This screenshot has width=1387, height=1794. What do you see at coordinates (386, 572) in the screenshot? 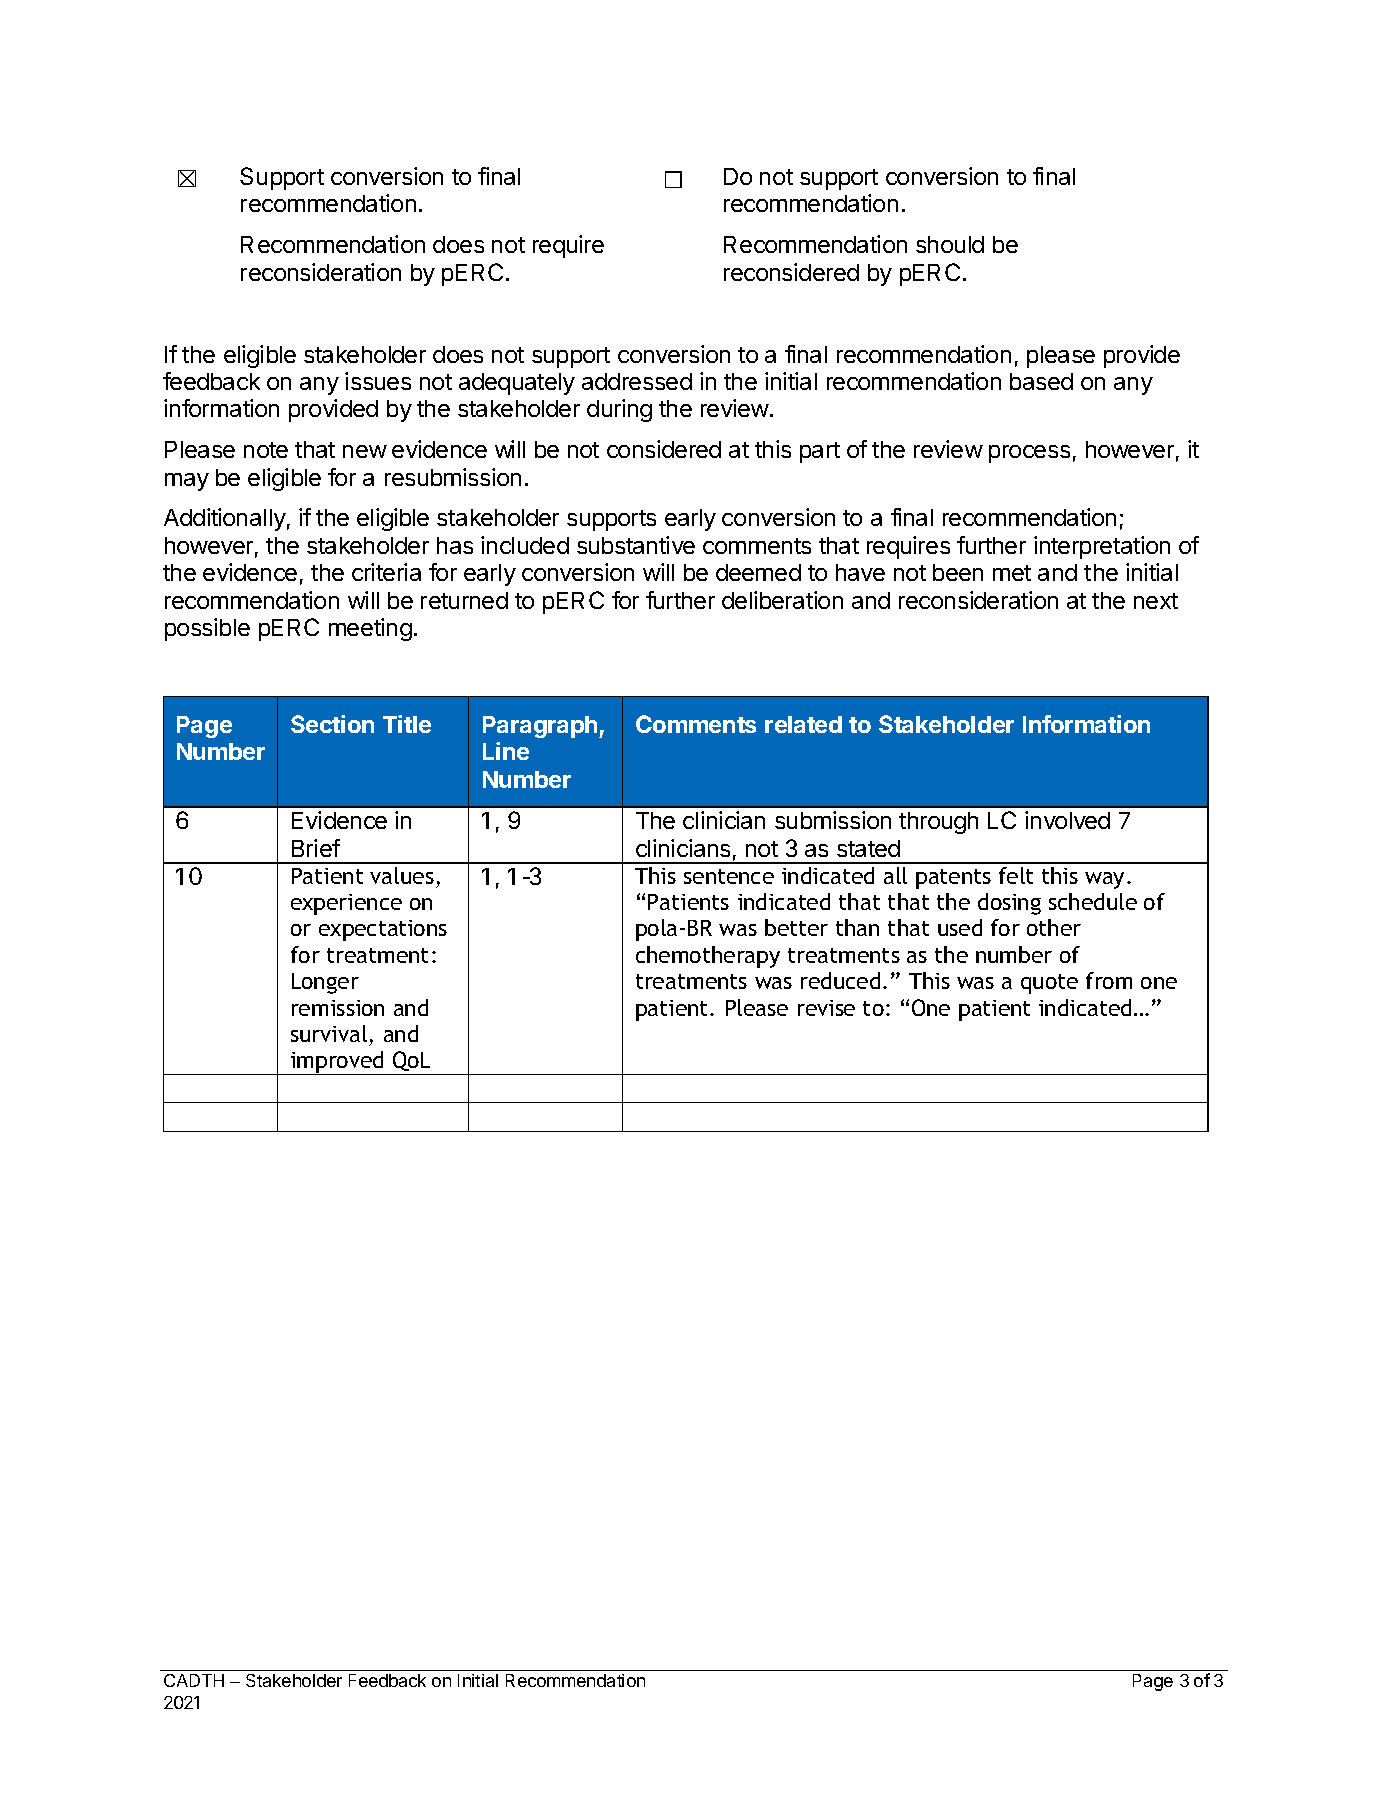
I see `criteria` at bounding box center [386, 572].
